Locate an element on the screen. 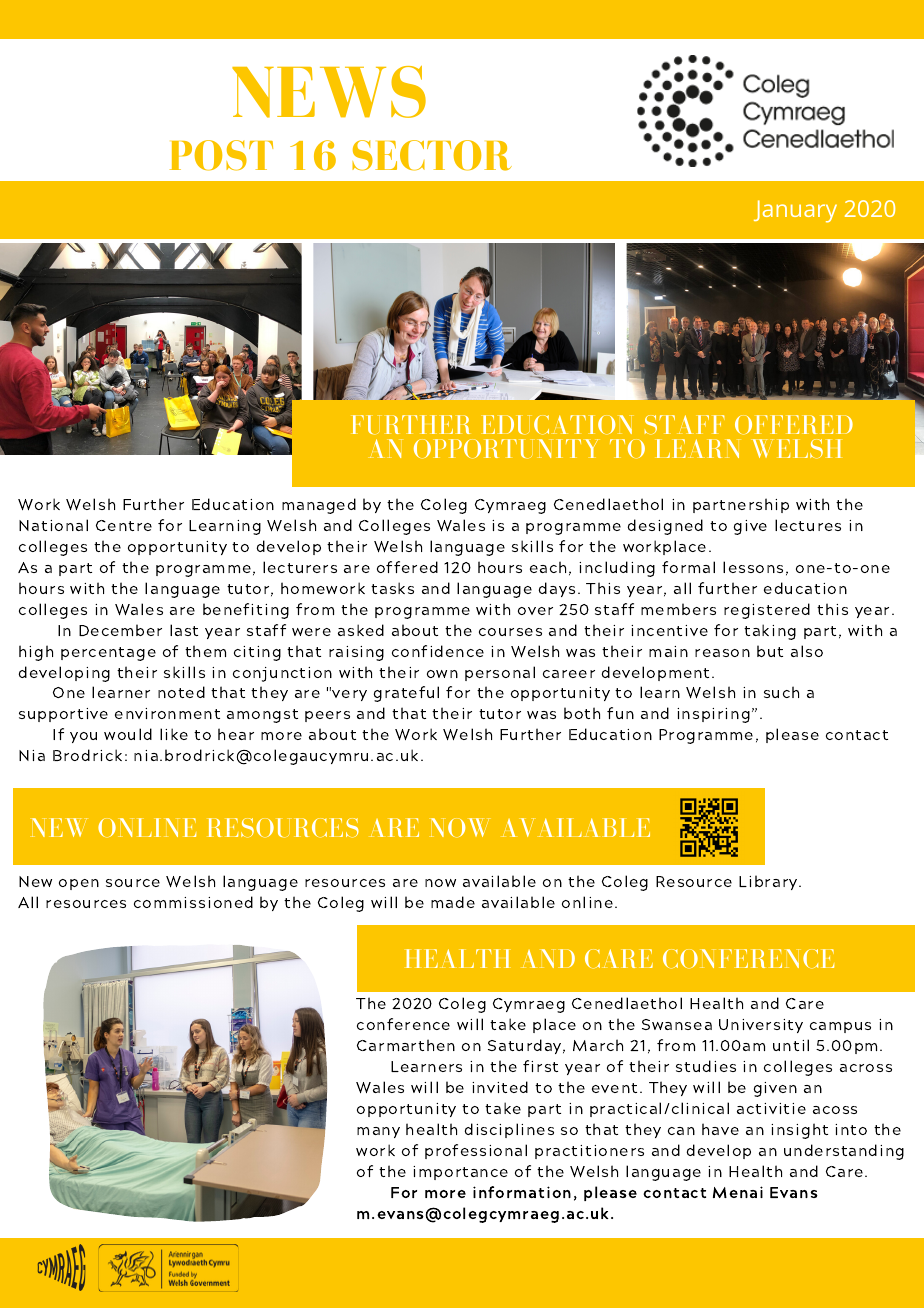 This screenshot has width=924, height=1308. insight is located at coordinates (799, 1131).
